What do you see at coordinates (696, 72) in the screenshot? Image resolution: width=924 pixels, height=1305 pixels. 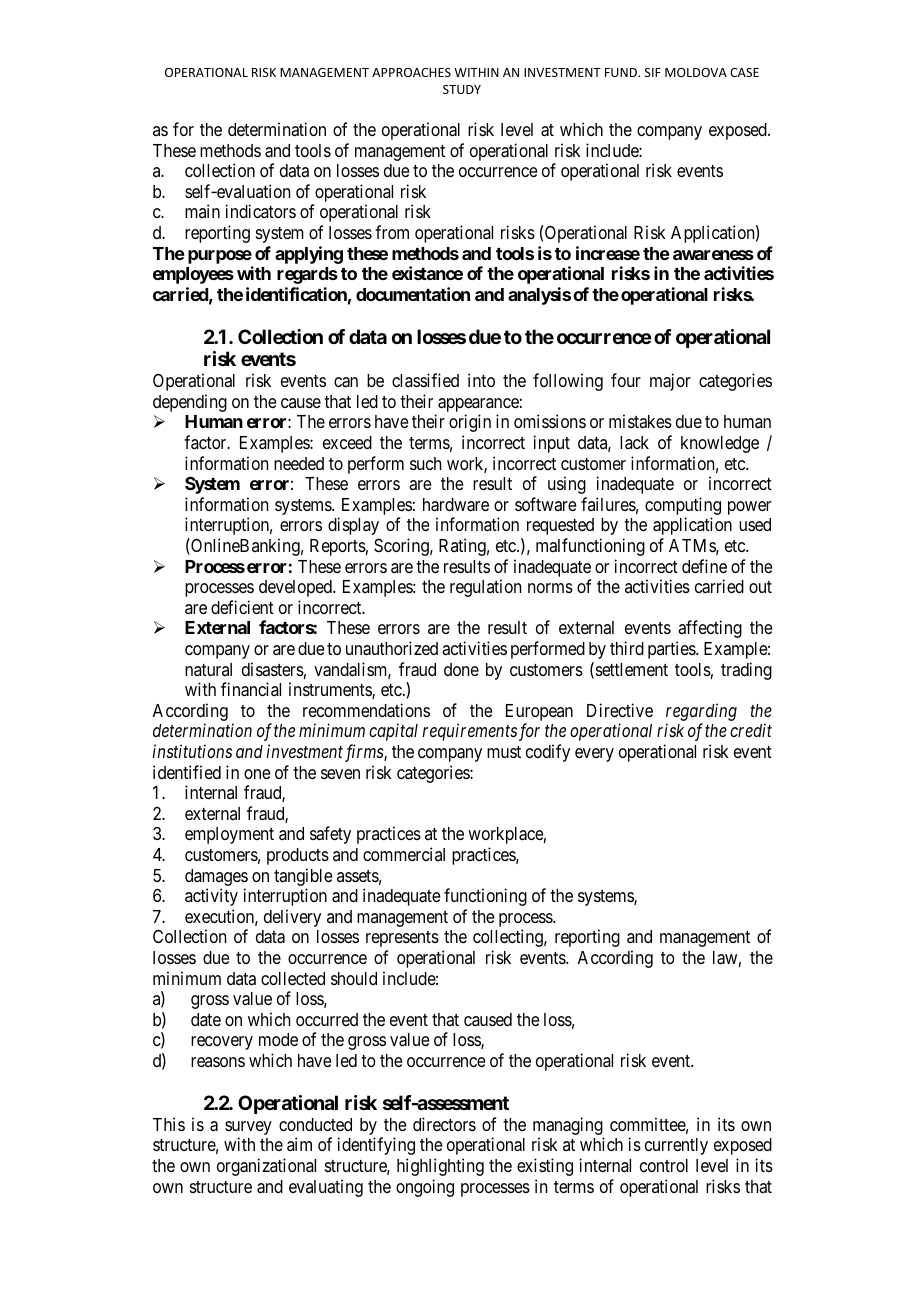 I see `MOLDOVA` at bounding box center [696, 72].
